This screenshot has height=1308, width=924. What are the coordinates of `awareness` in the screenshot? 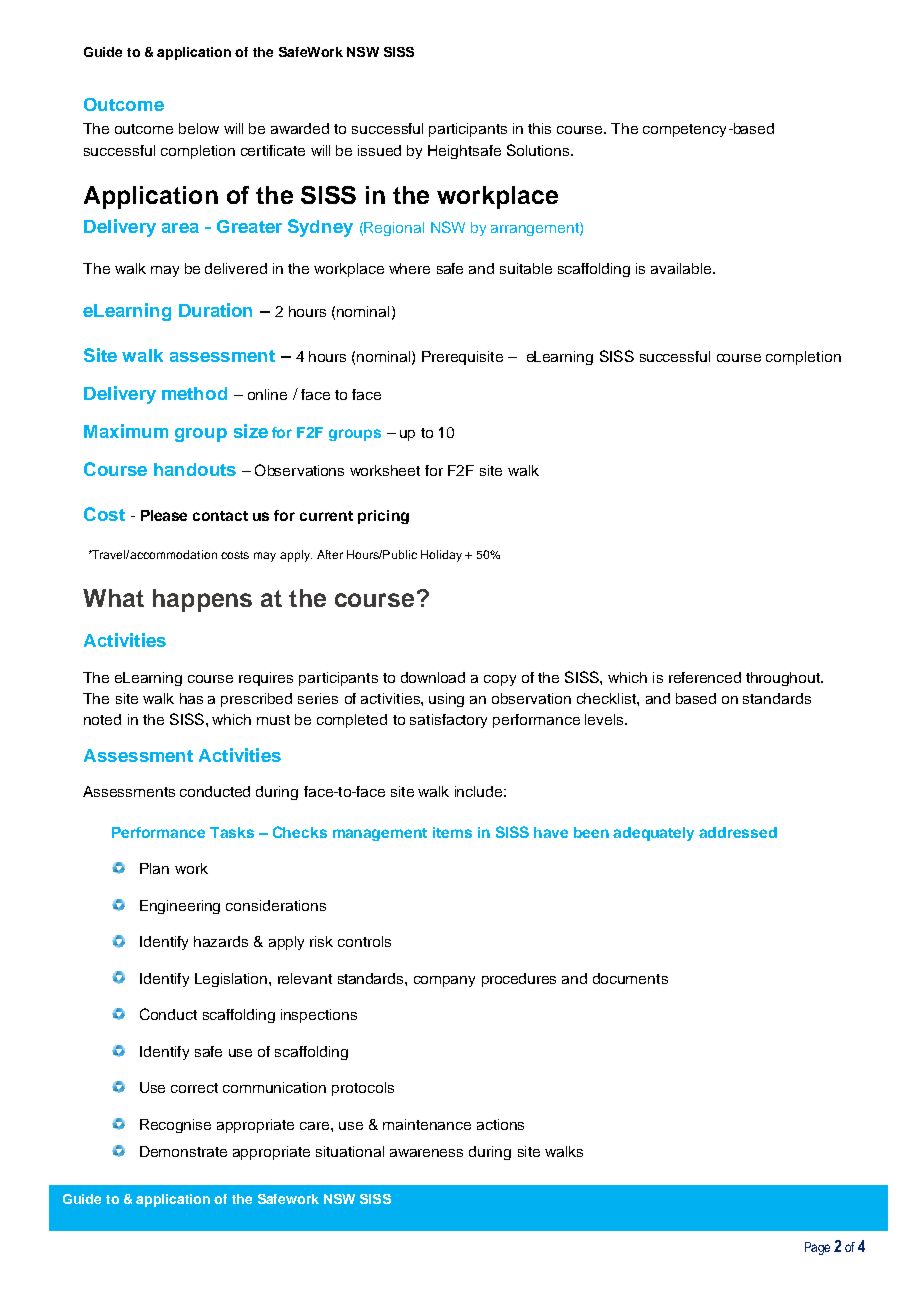 It's located at (426, 1153).
